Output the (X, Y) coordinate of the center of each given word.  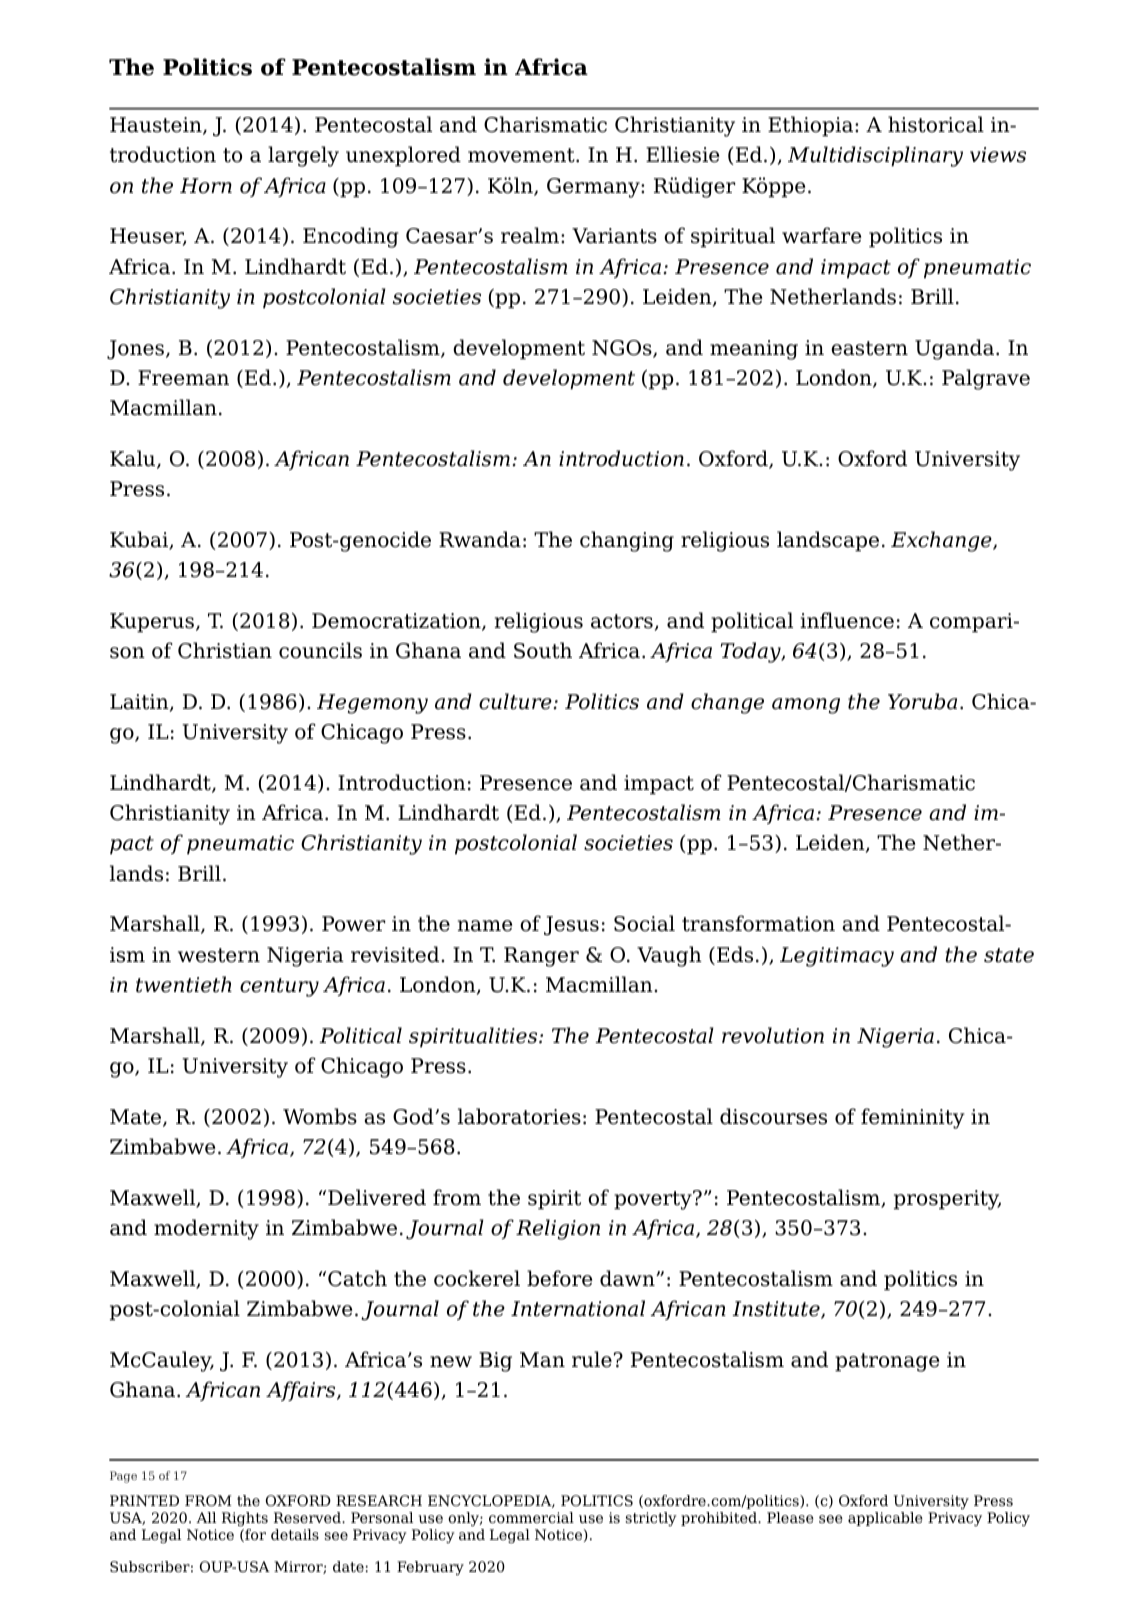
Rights (245, 1519)
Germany (594, 188)
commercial (531, 1517)
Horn (206, 186)
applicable (885, 1519)
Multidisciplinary (875, 156)
